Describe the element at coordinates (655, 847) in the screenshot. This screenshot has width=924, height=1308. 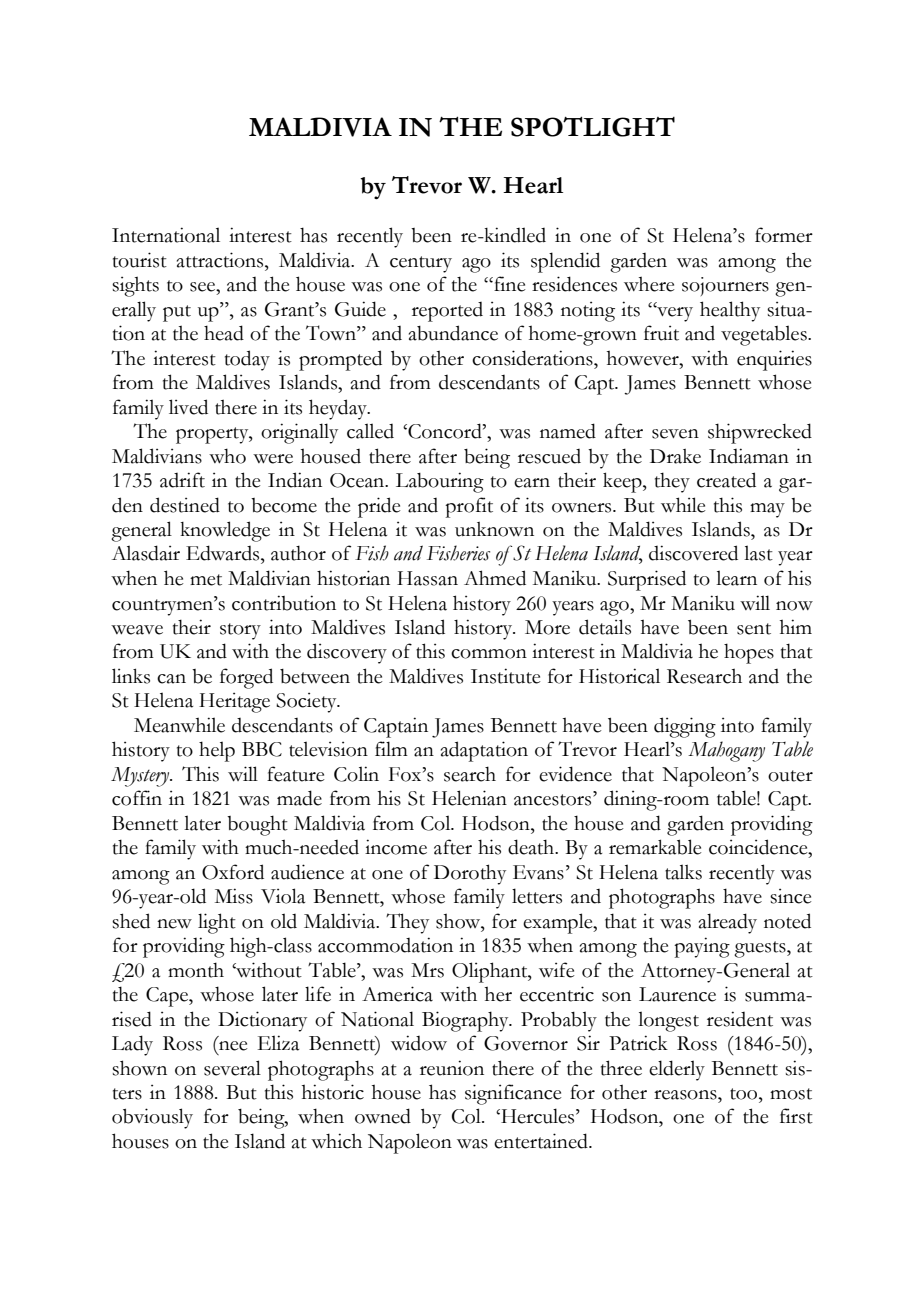
I see `remarkable` at that location.
